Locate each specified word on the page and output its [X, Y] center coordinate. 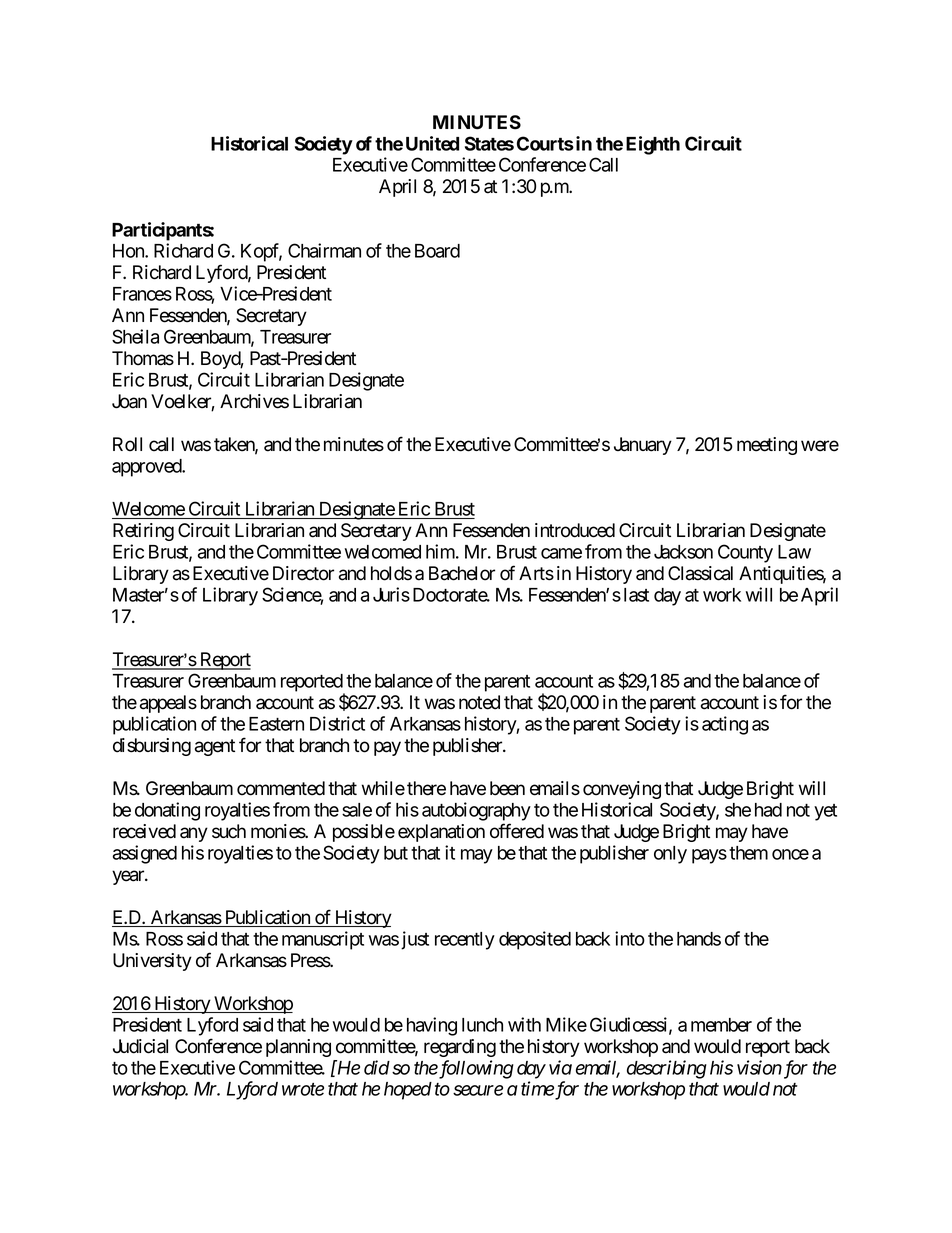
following [475, 1069]
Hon [129, 251]
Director [303, 573]
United [432, 143]
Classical [700, 573]
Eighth [653, 145]
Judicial [140, 1046]
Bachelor [462, 573]
